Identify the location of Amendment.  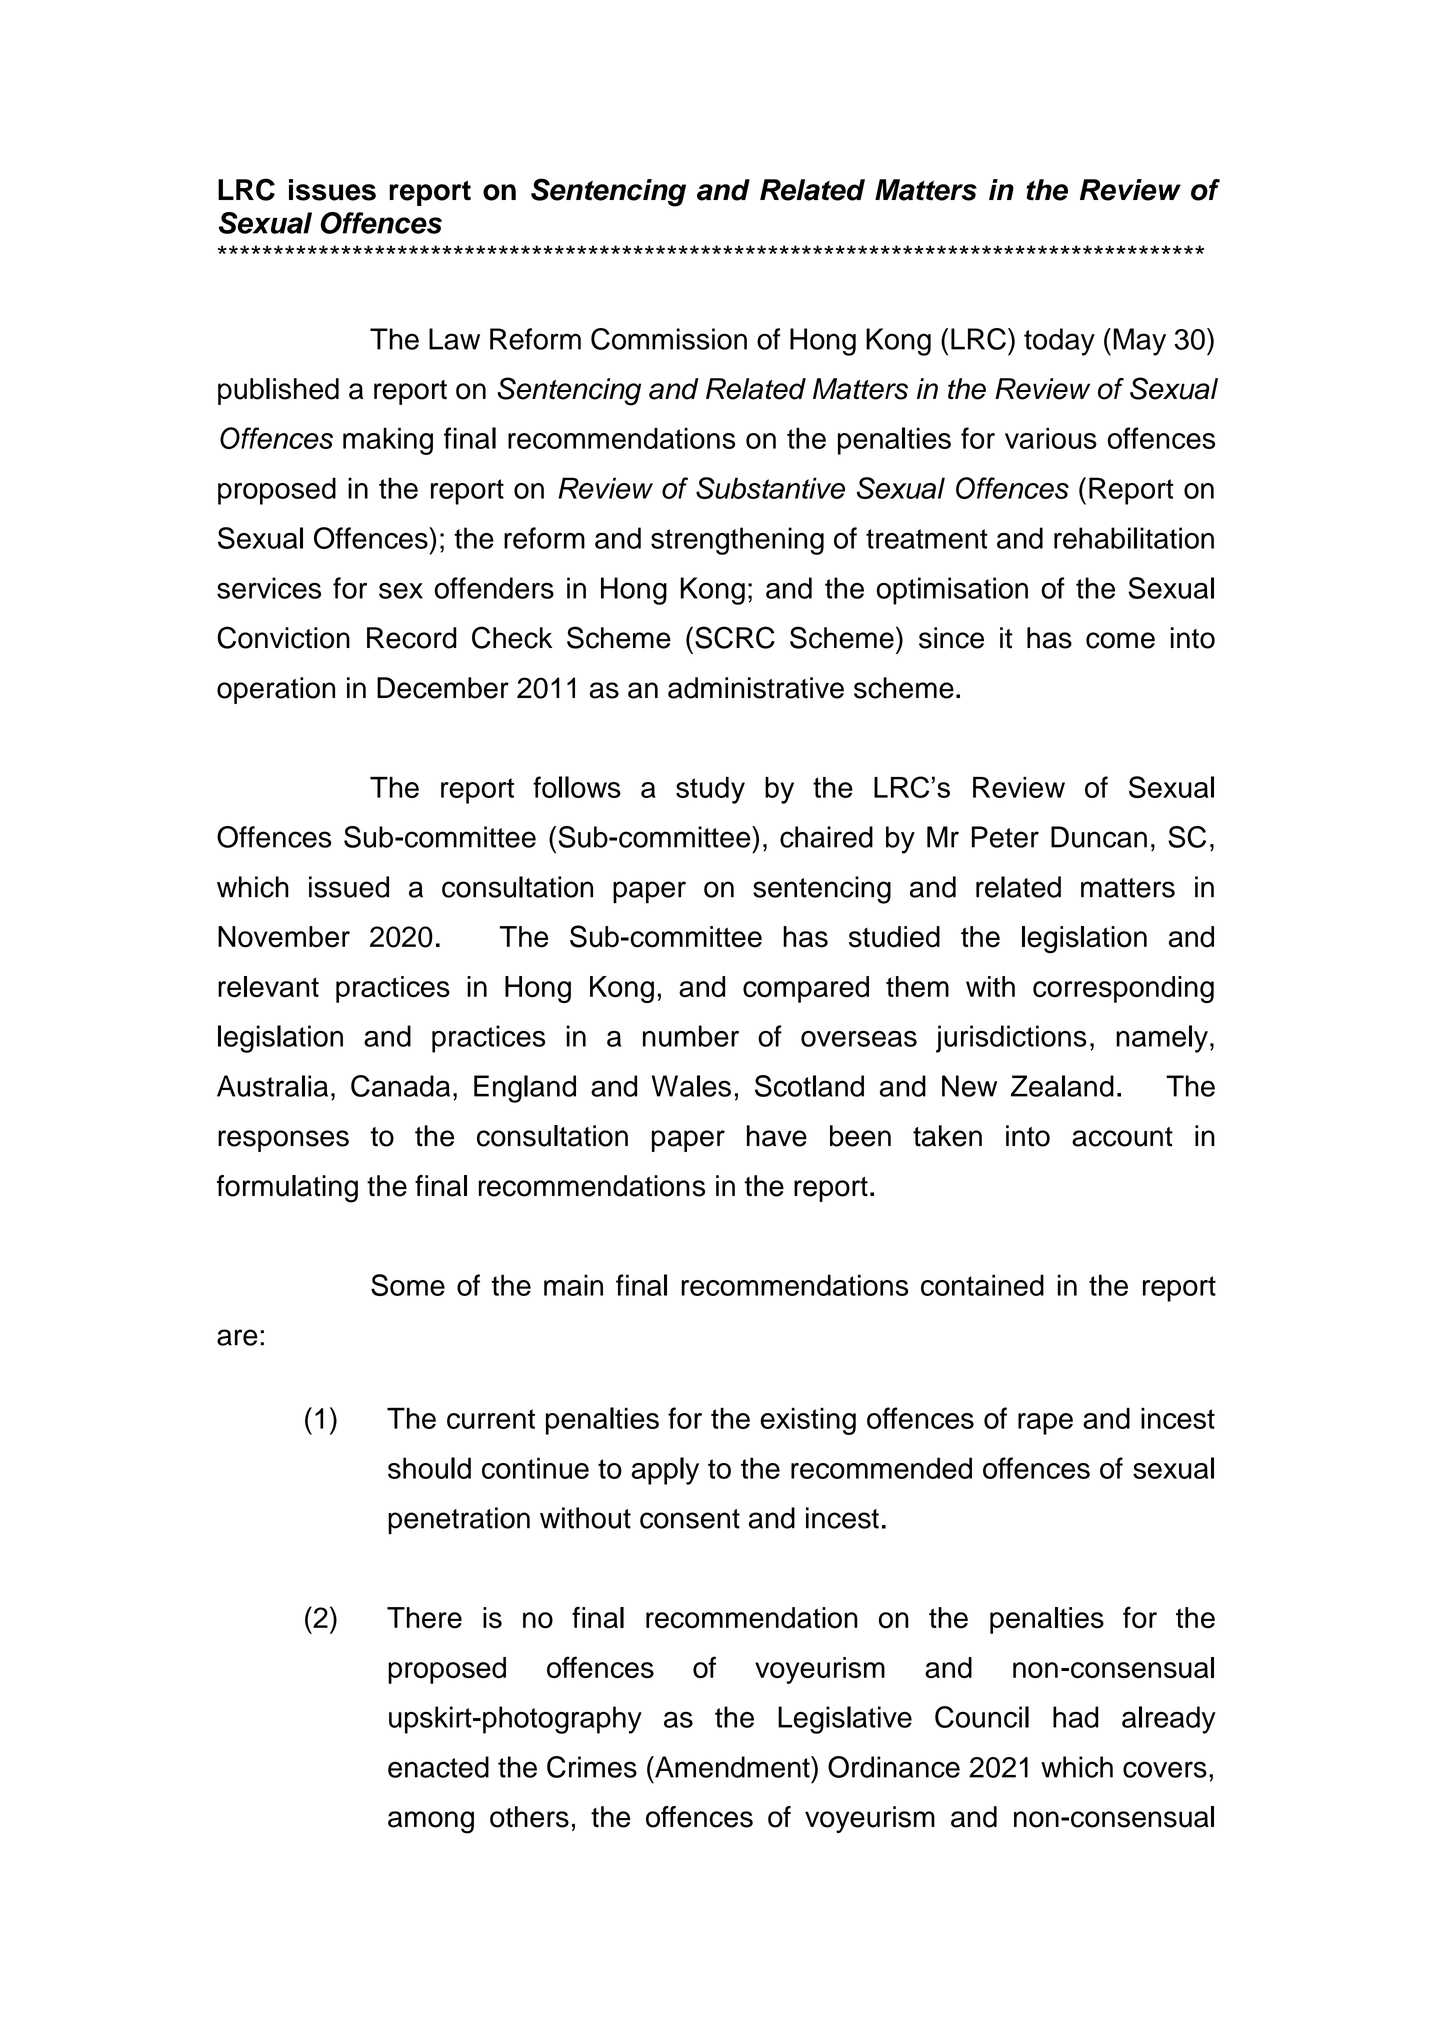
(732, 1767).
